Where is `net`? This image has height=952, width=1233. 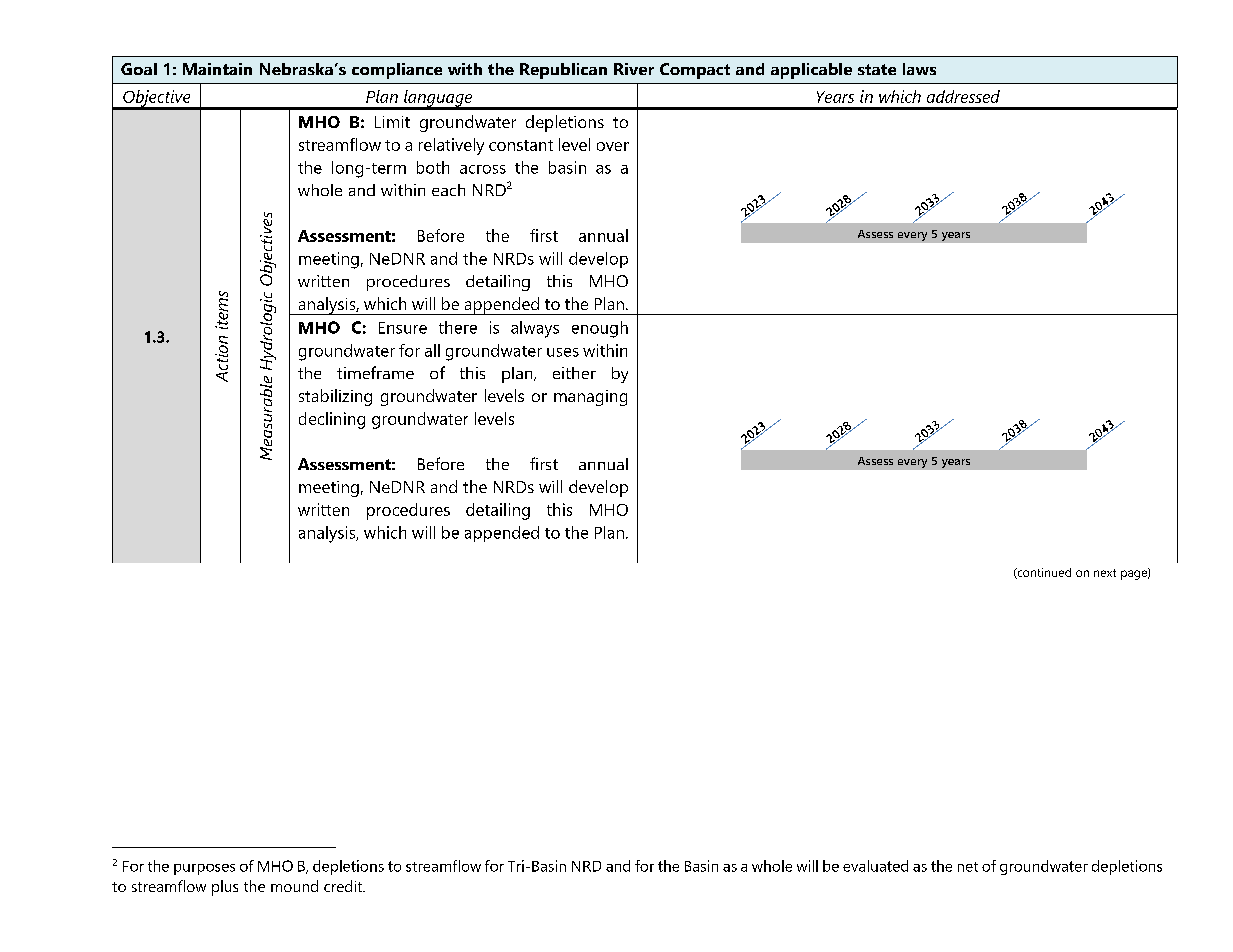 net is located at coordinates (968, 867).
